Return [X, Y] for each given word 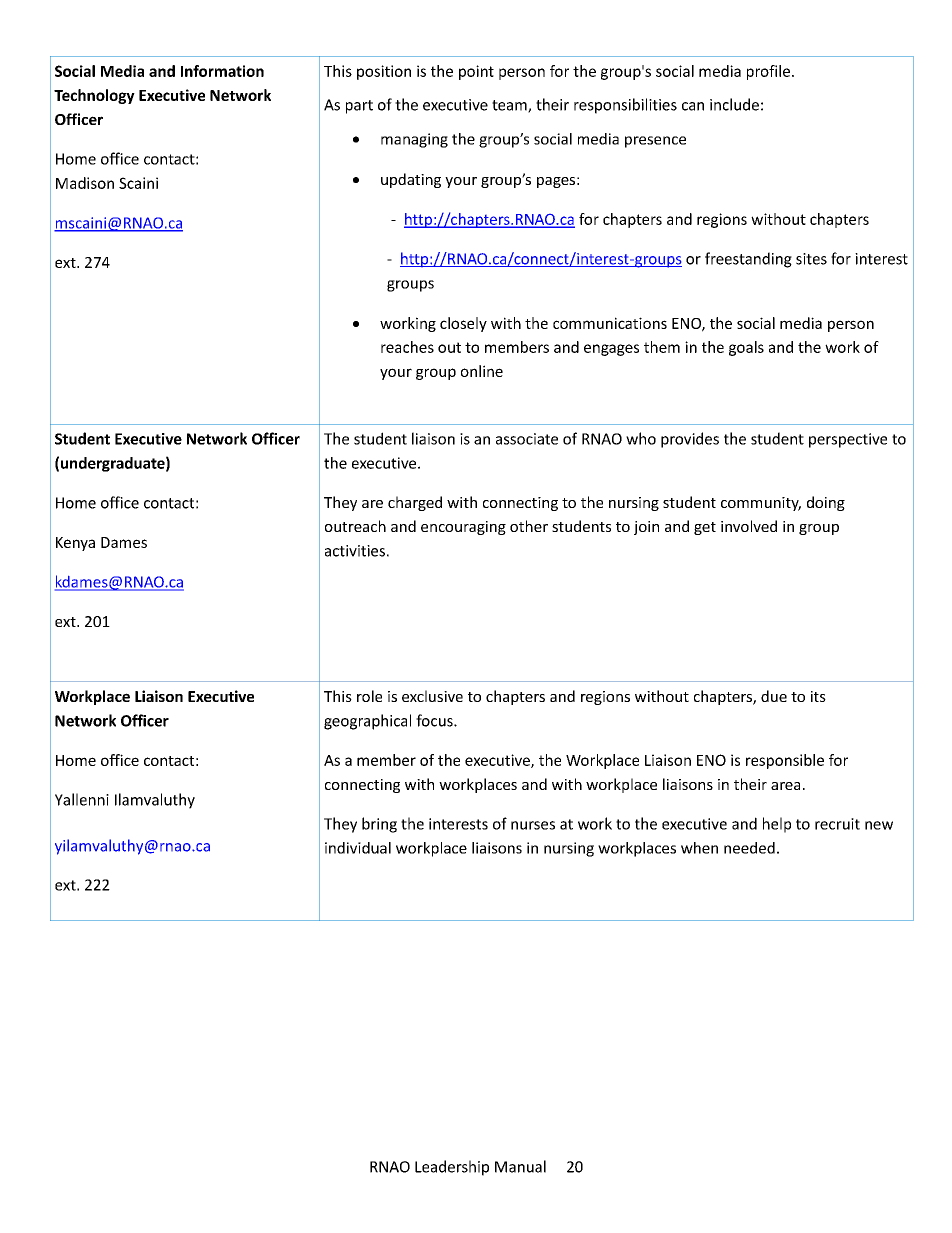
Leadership [452, 1168]
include [734, 104]
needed [749, 848]
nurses [533, 825]
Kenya [75, 544]
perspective [848, 440]
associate [527, 439]
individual [358, 848]
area [785, 786]
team [510, 106]
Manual [520, 1166]
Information [222, 71]
